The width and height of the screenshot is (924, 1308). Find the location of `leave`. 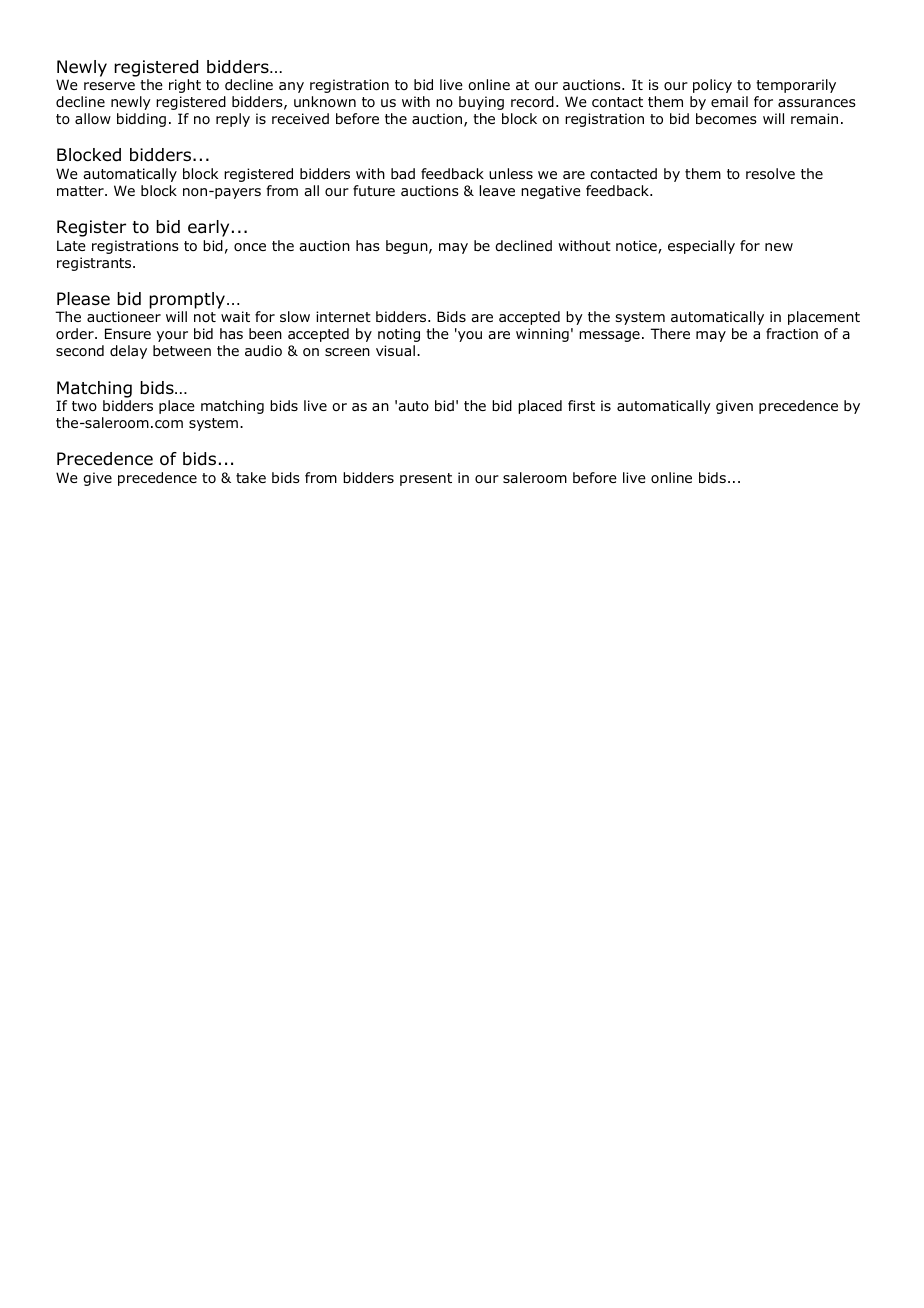

leave is located at coordinates (497, 190).
